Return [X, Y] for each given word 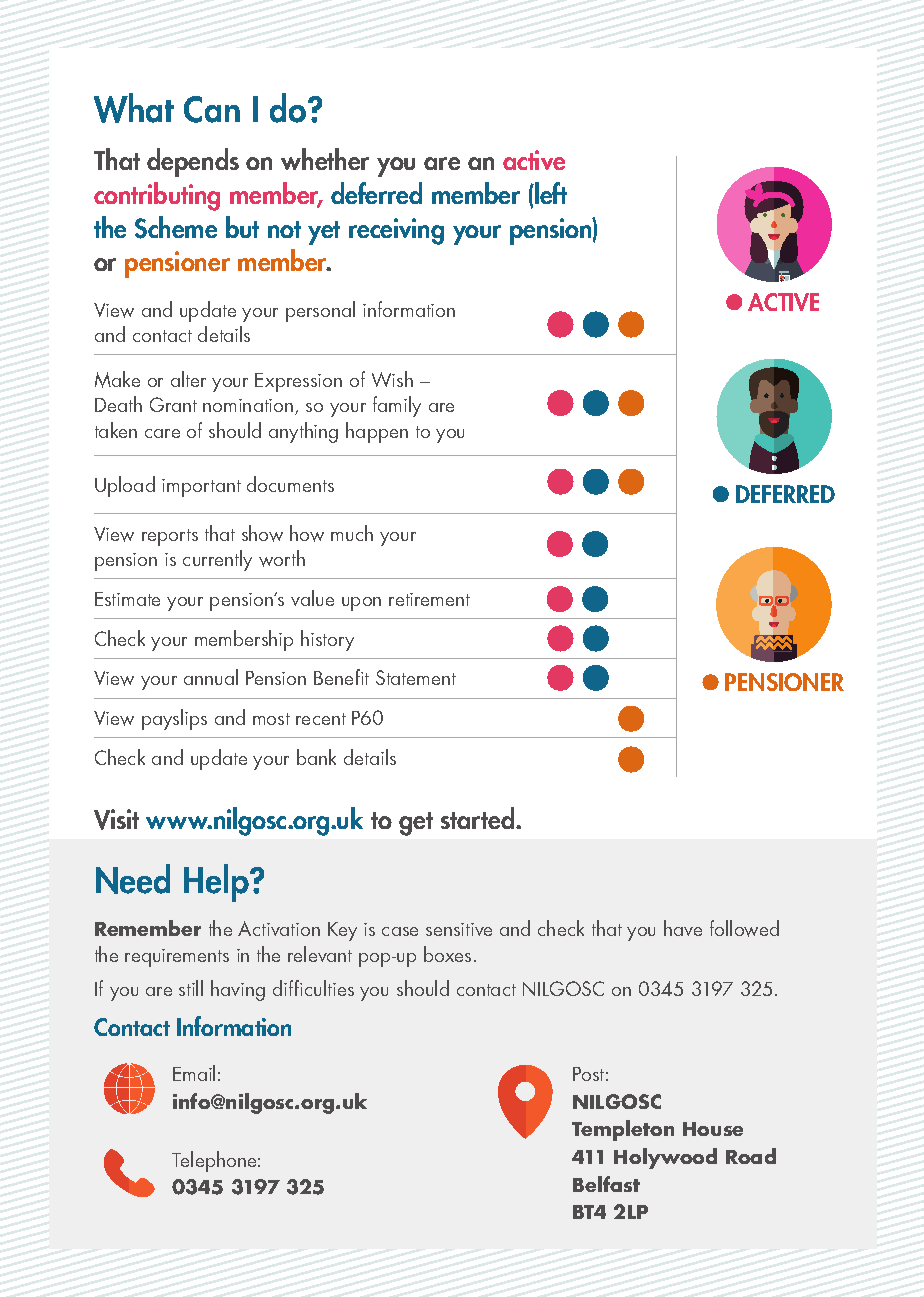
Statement [416, 677]
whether [325, 159]
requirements [177, 958]
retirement [429, 599]
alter [188, 379]
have [683, 928]
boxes [447, 954]
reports [170, 537]
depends [193, 162]
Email [194, 1073]
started [479, 818]
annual [211, 677]
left [550, 193]
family [397, 406]
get [416, 824]
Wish [392, 379]
